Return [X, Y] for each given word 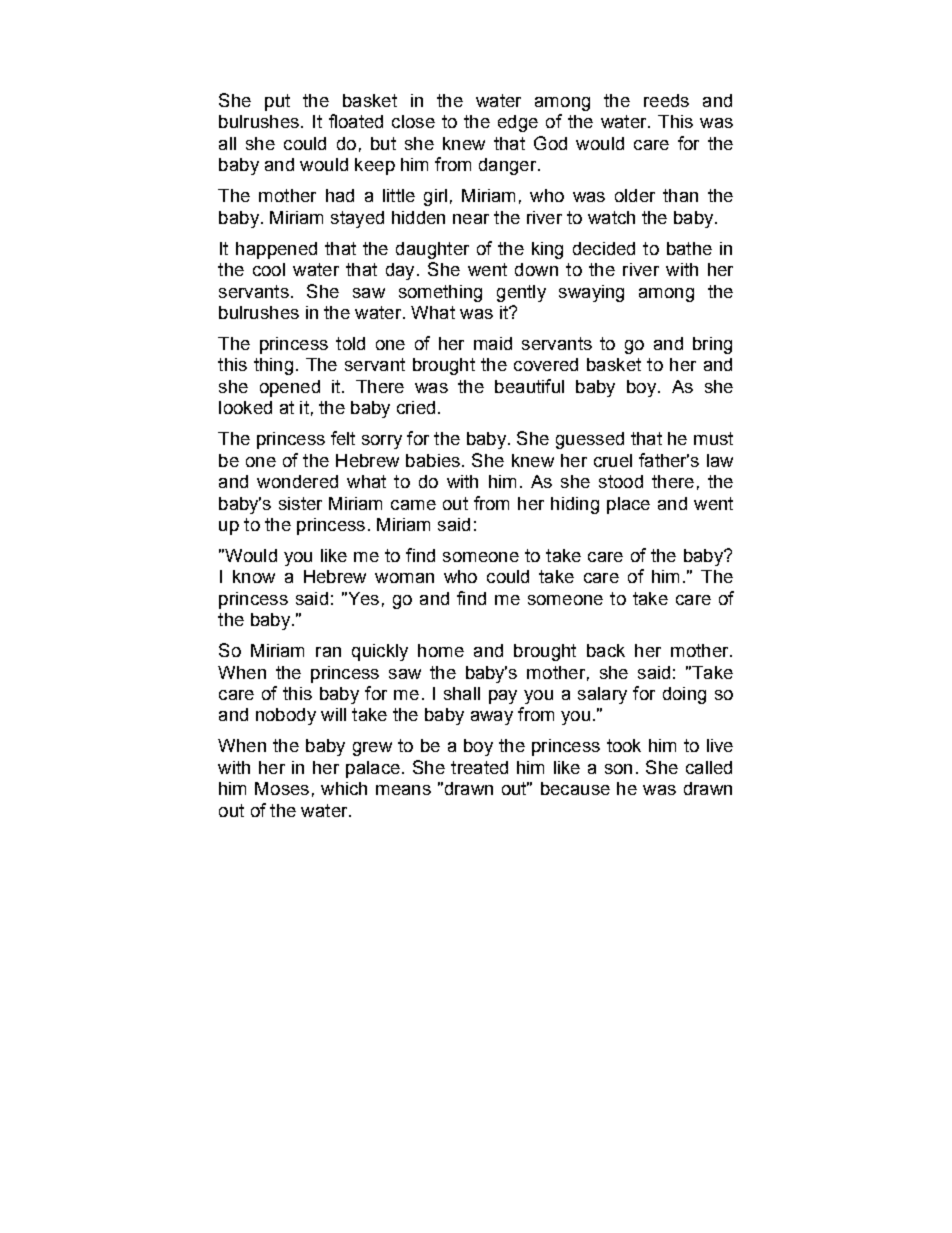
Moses [282, 788]
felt [343, 438]
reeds [666, 100]
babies [433, 460]
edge [518, 123]
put [277, 102]
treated [479, 767]
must [713, 438]
